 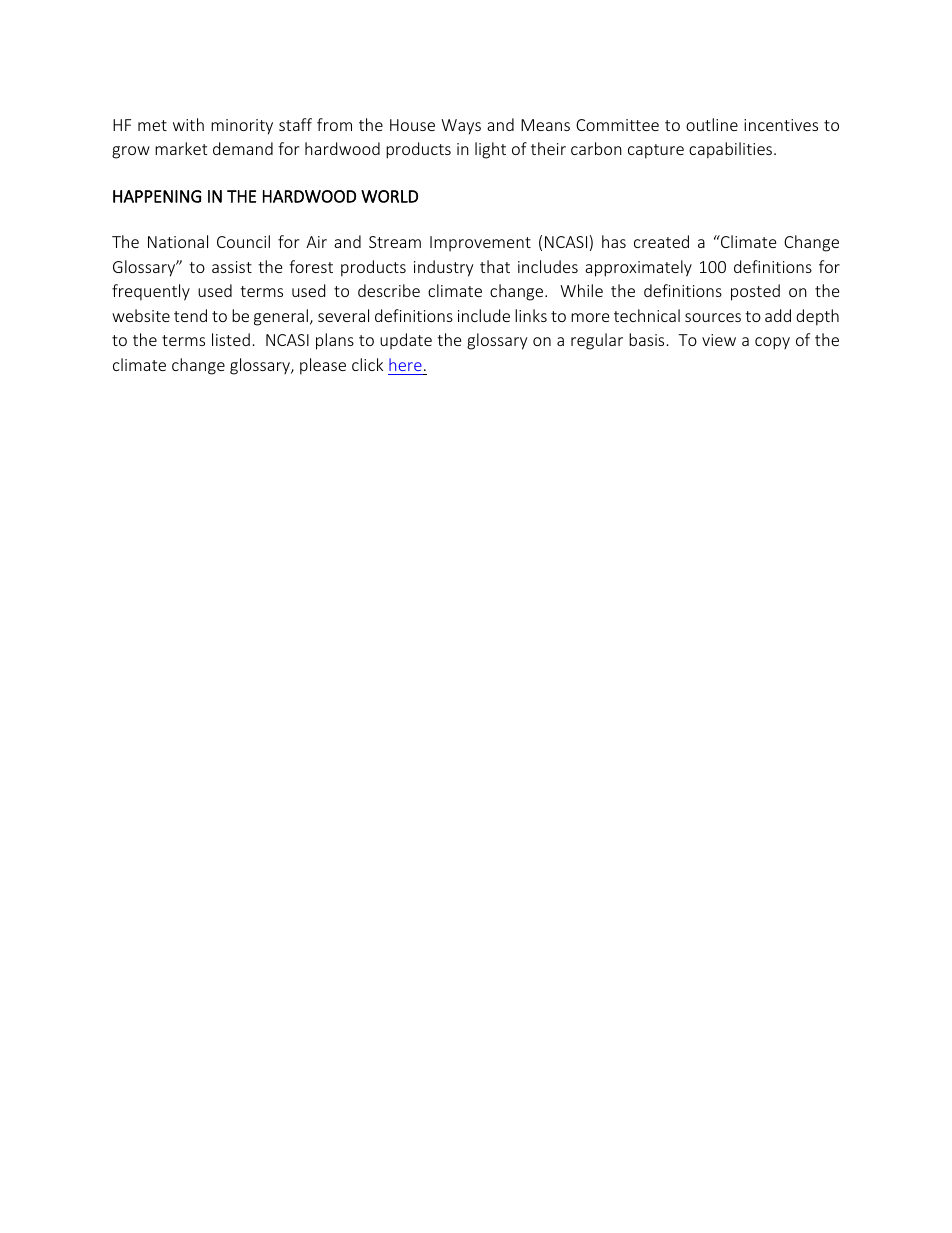 I want to click on Ways, so click(x=461, y=127).
